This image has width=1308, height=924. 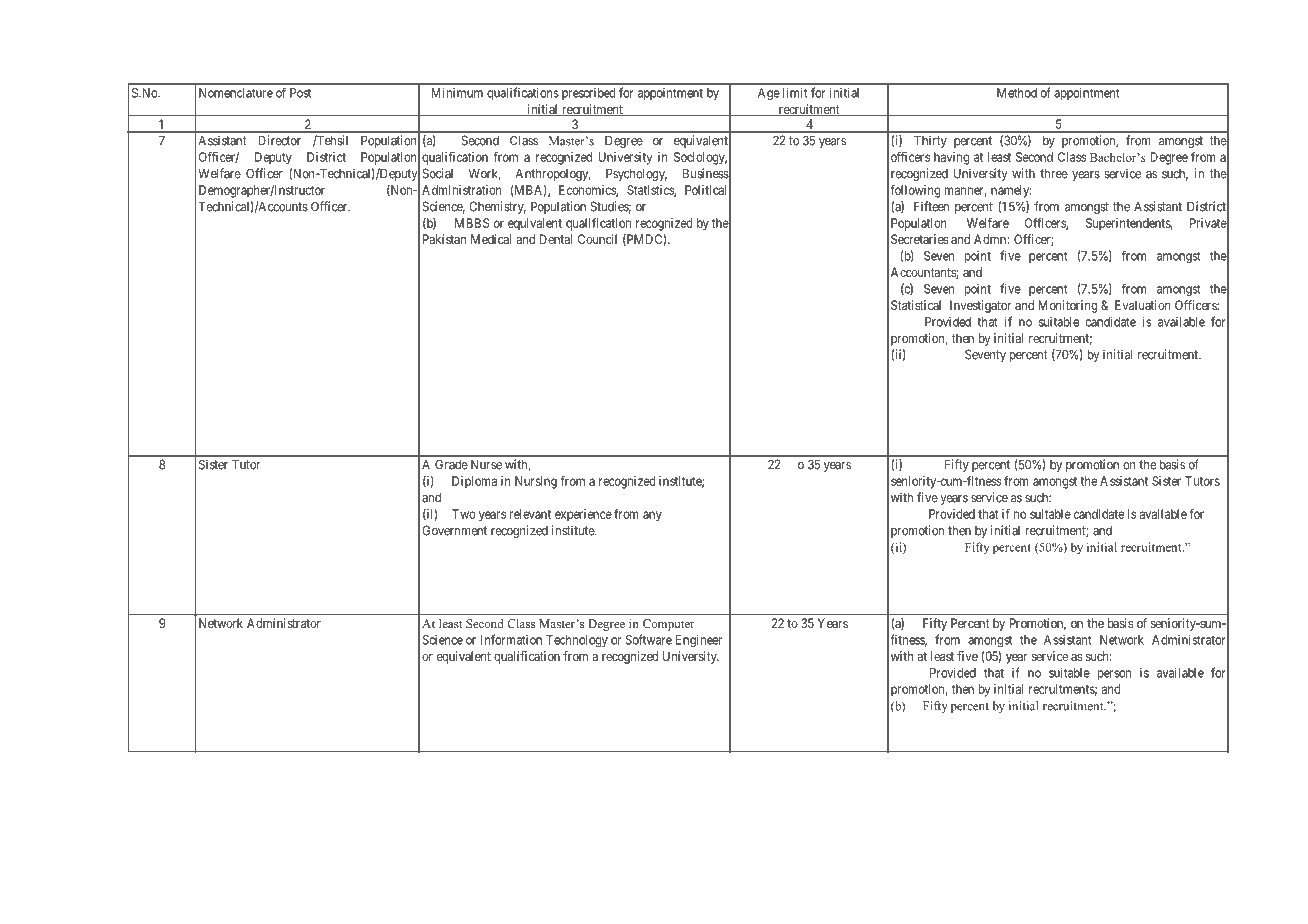 What do you see at coordinates (1017, 93) in the image?
I see `Method` at bounding box center [1017, 93].
